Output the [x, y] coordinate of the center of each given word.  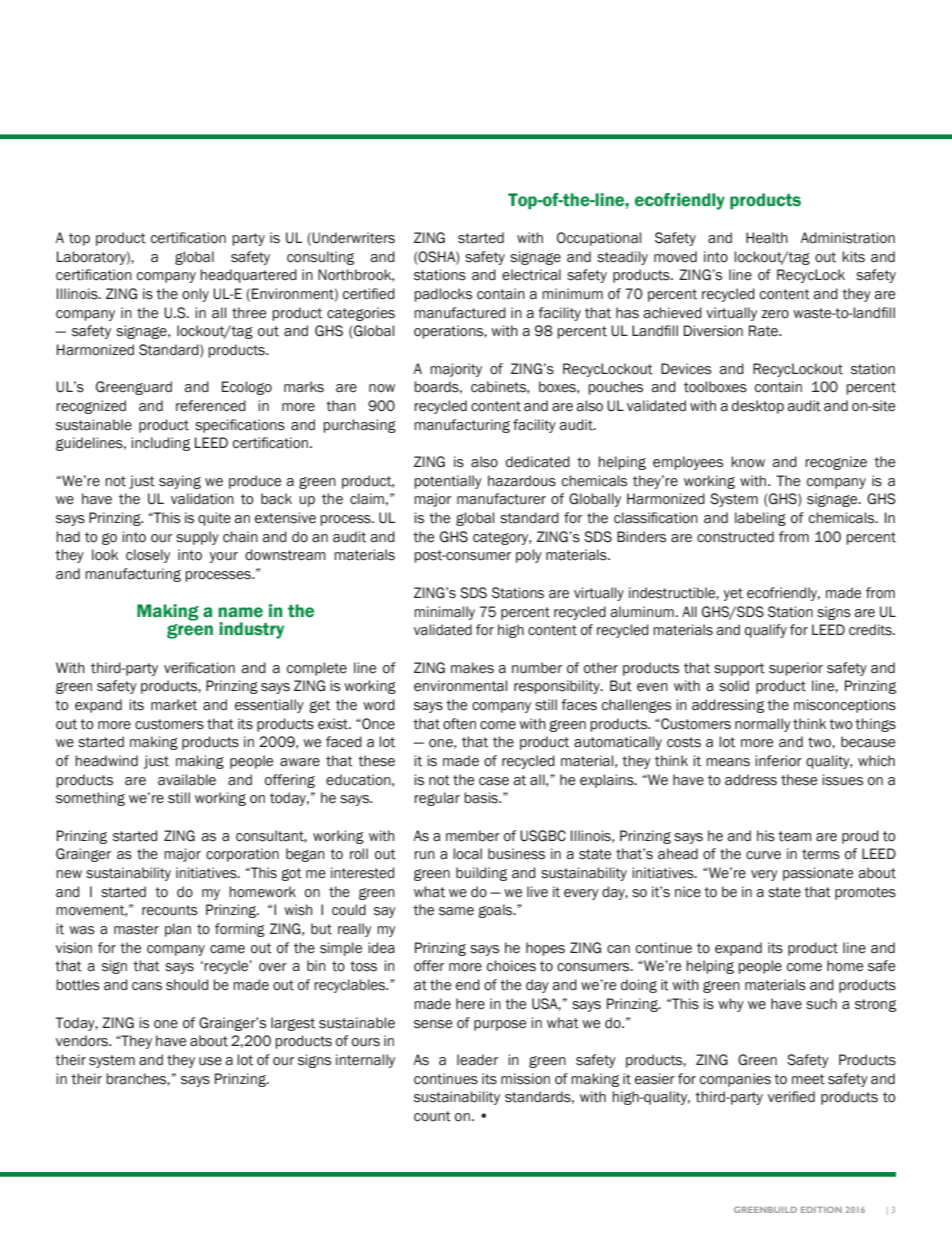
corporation [242, 855]
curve [763, 855]
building [481, 874]
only [195, 295]
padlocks [443, 295]
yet [733, 594]
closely [148, 556]
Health [767, 238]
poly [529, 556]
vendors [83, 1041]
